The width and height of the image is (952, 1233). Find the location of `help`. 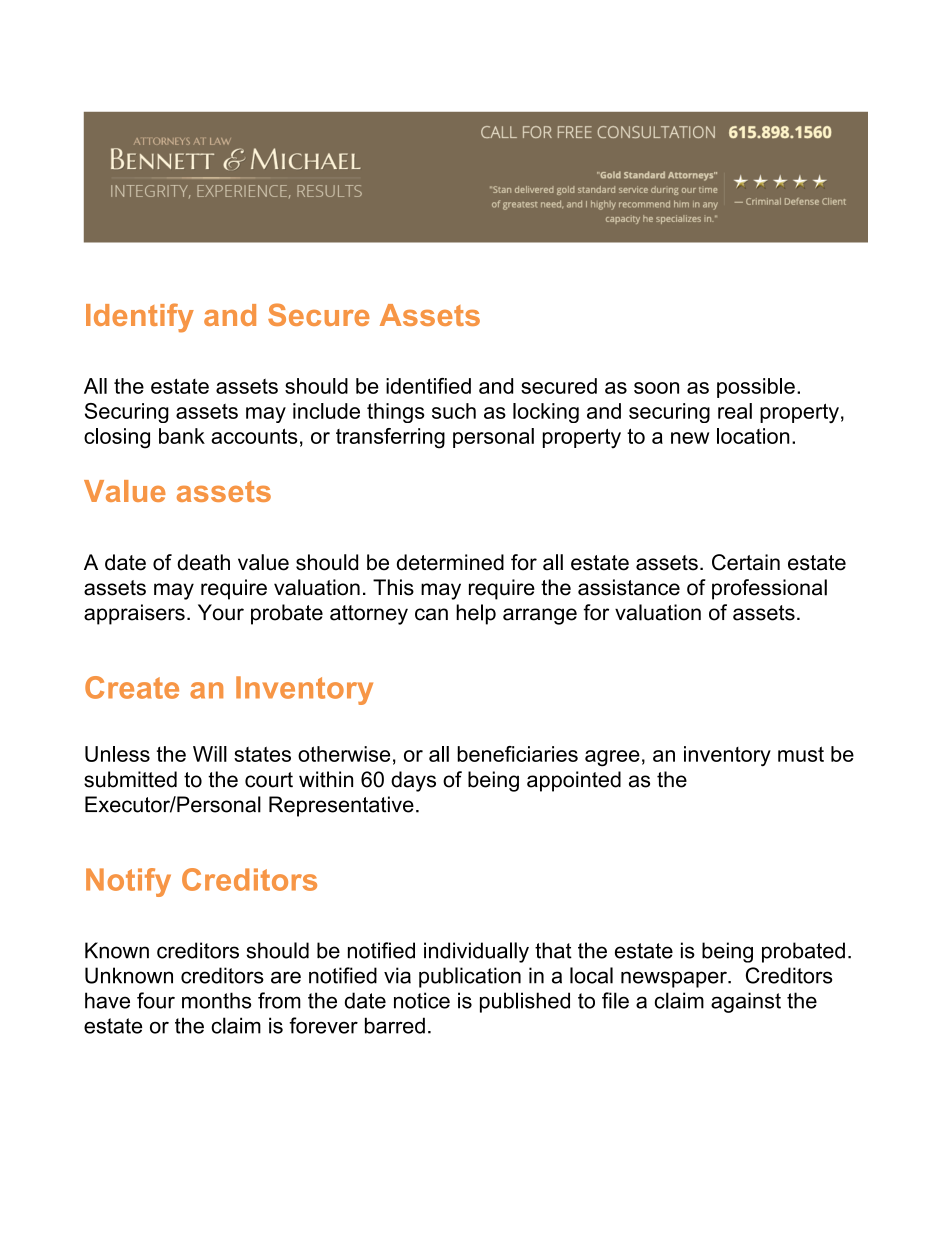

help is located at coordinates (476, 614).
